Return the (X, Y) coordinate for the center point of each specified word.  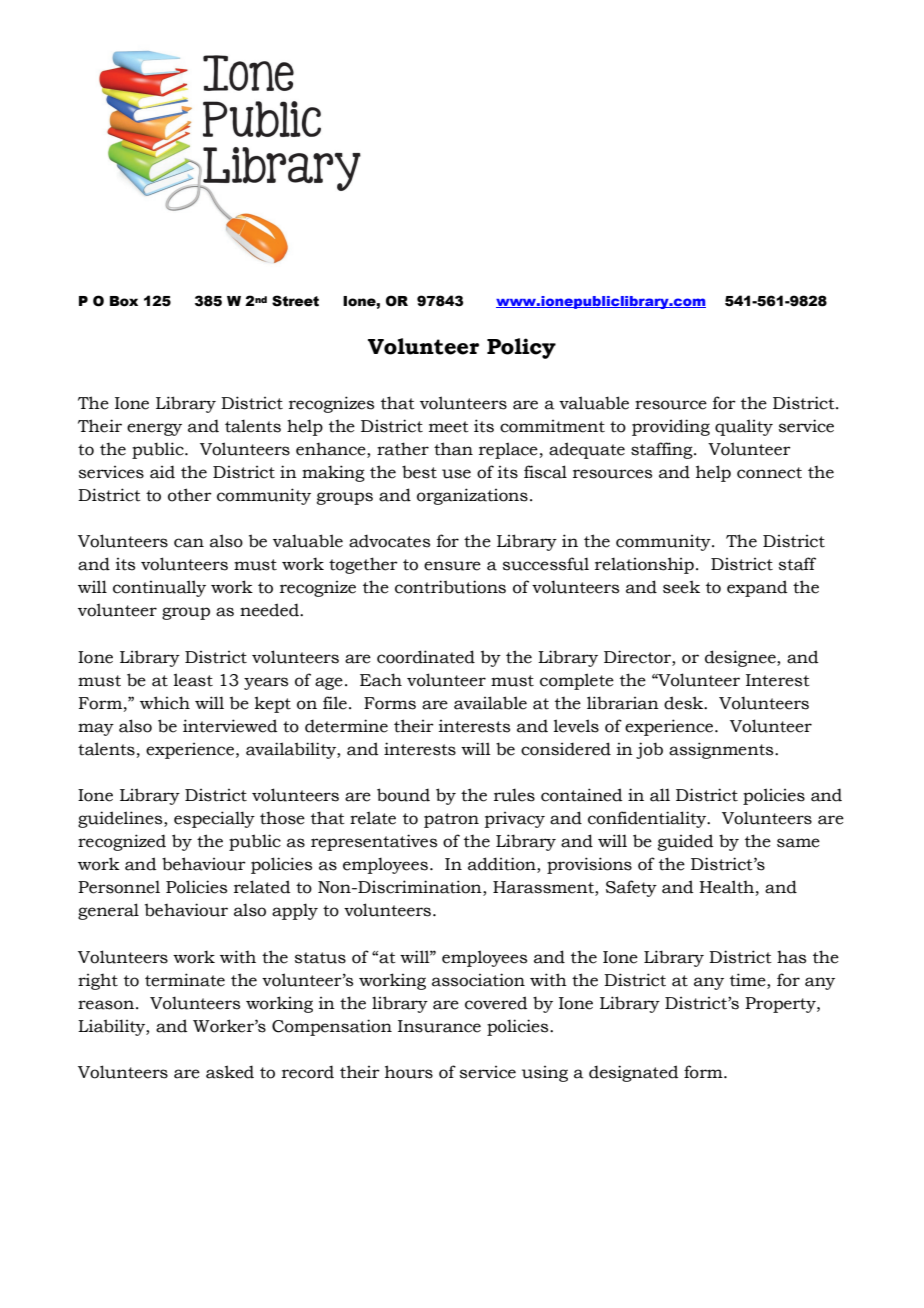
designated (634, 1073)
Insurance (439, 1026)
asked (230, 1072)
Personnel (119, 887)
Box (124, 301)
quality (744, 427)
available (490, 703)
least (193, 680)
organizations (472, 496)
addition (503, 865)
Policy (521, 348)
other (190, 495)
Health (726, 887)
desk (685, 703)
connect (769, 473)
